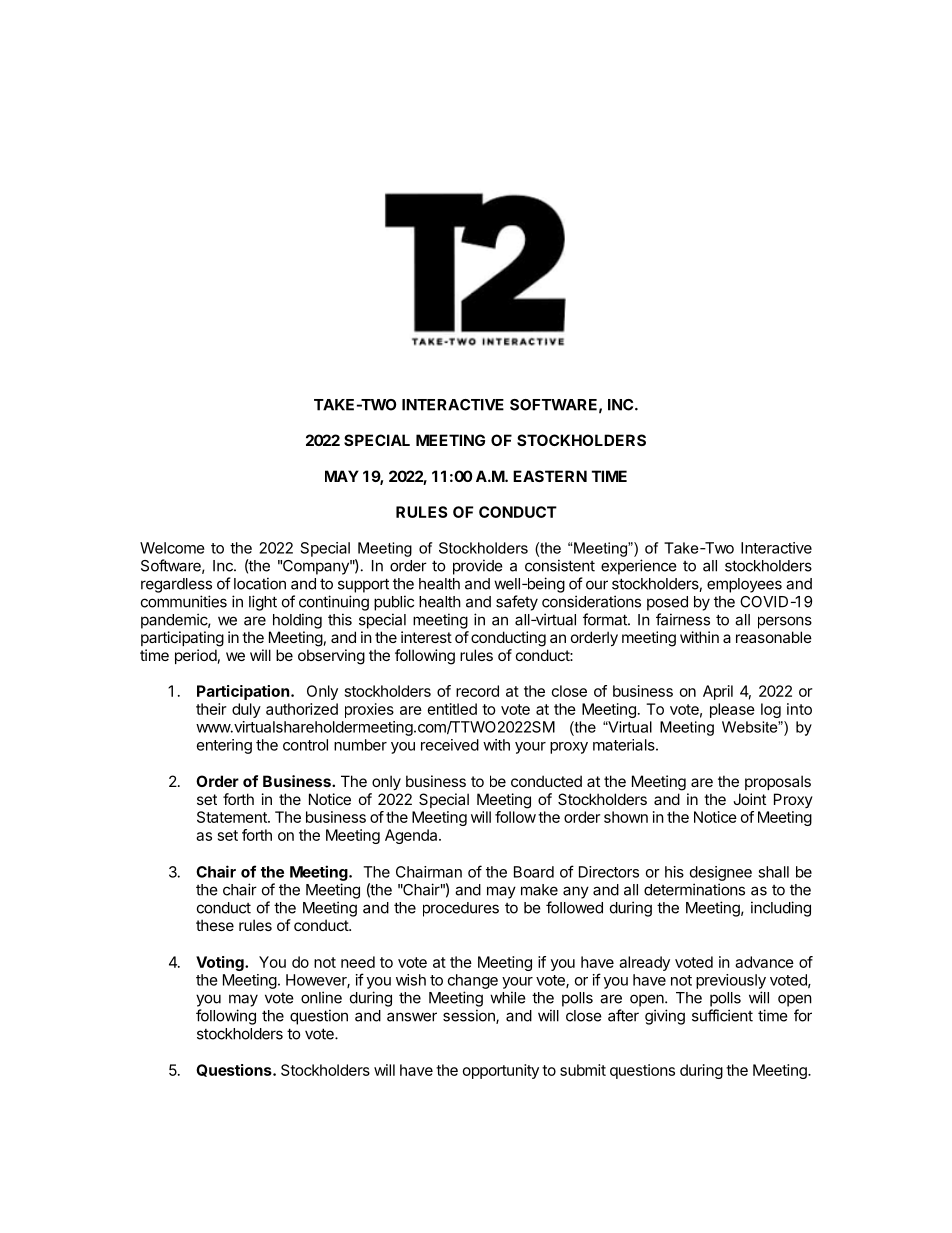 The image size is (952, 1233). What do you see at coordinates (501, 1071) in the image?
I see `opportunity` at bounding box center [501, 1071].
